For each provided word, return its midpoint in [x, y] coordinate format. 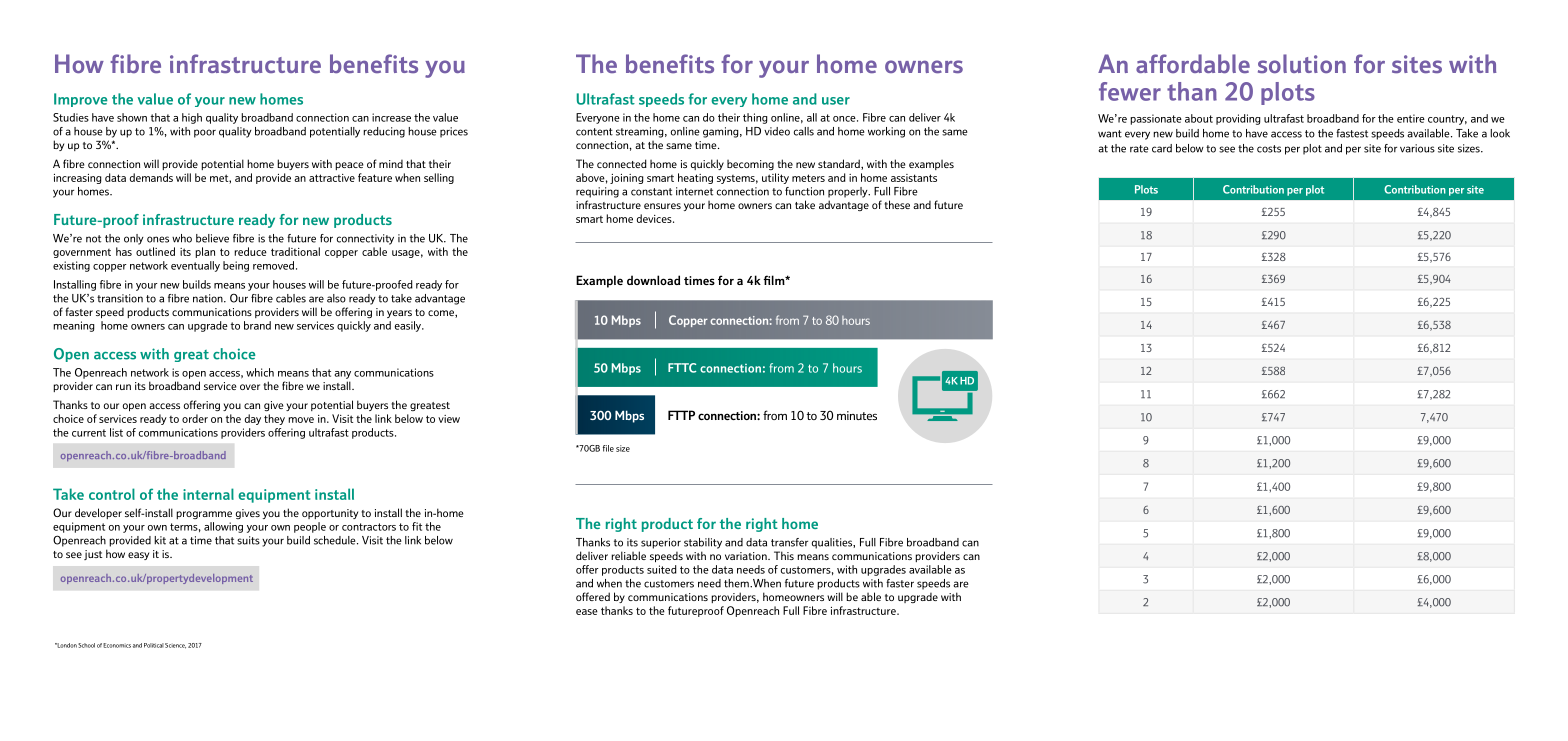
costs [1269, 149]
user [836, 101]
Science [175, 646]
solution [1302, 63]
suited [662, 569]
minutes [857, 415]
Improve [80, 100]
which [260, 372]
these [897, 204]
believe [212, 238]
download [653, 280]
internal [208, 494]
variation [747, 556]
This [784, 555]
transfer [789, 542]
